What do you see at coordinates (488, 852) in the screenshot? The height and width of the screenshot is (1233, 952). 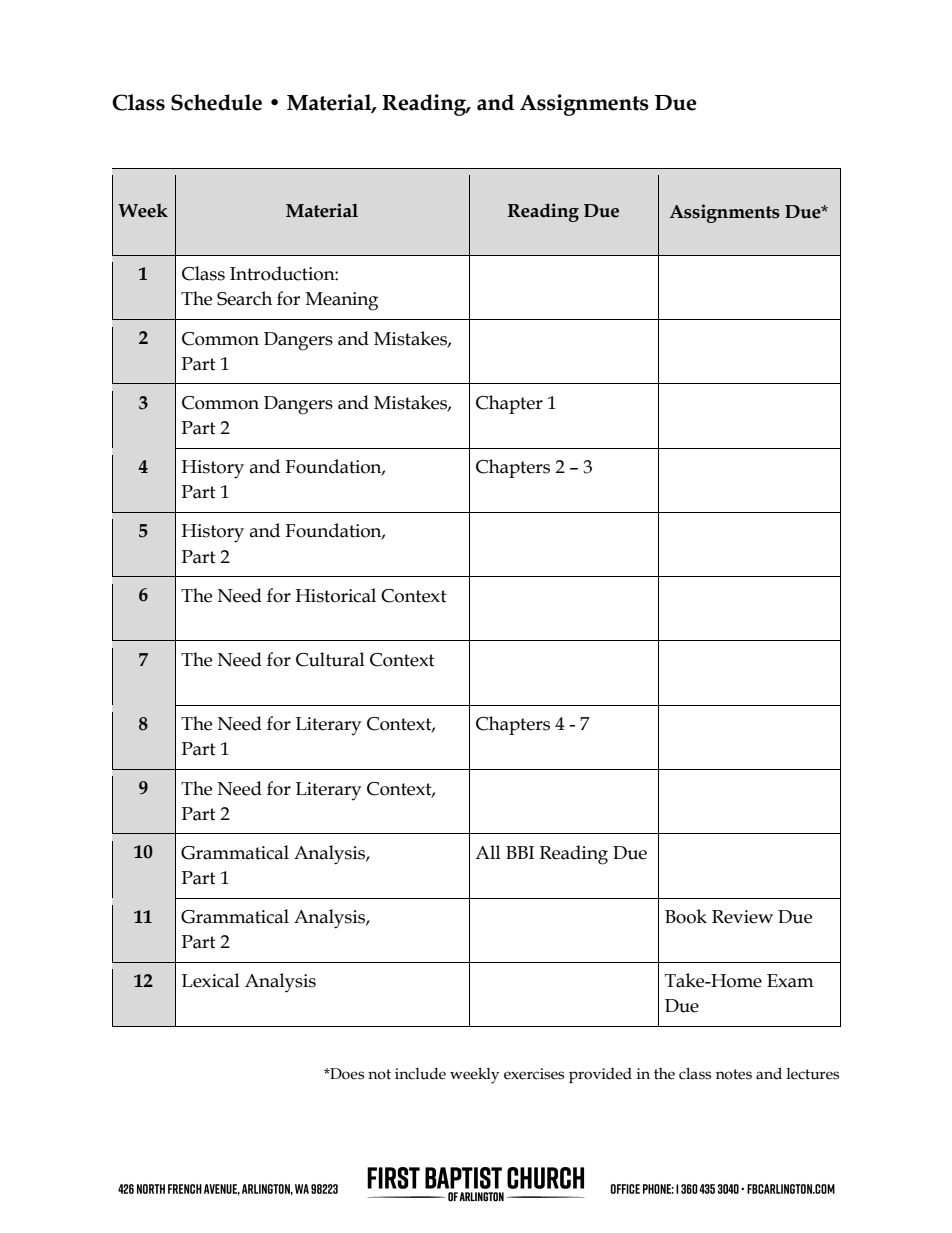 I see `All` at bounding box center [488, 852].
